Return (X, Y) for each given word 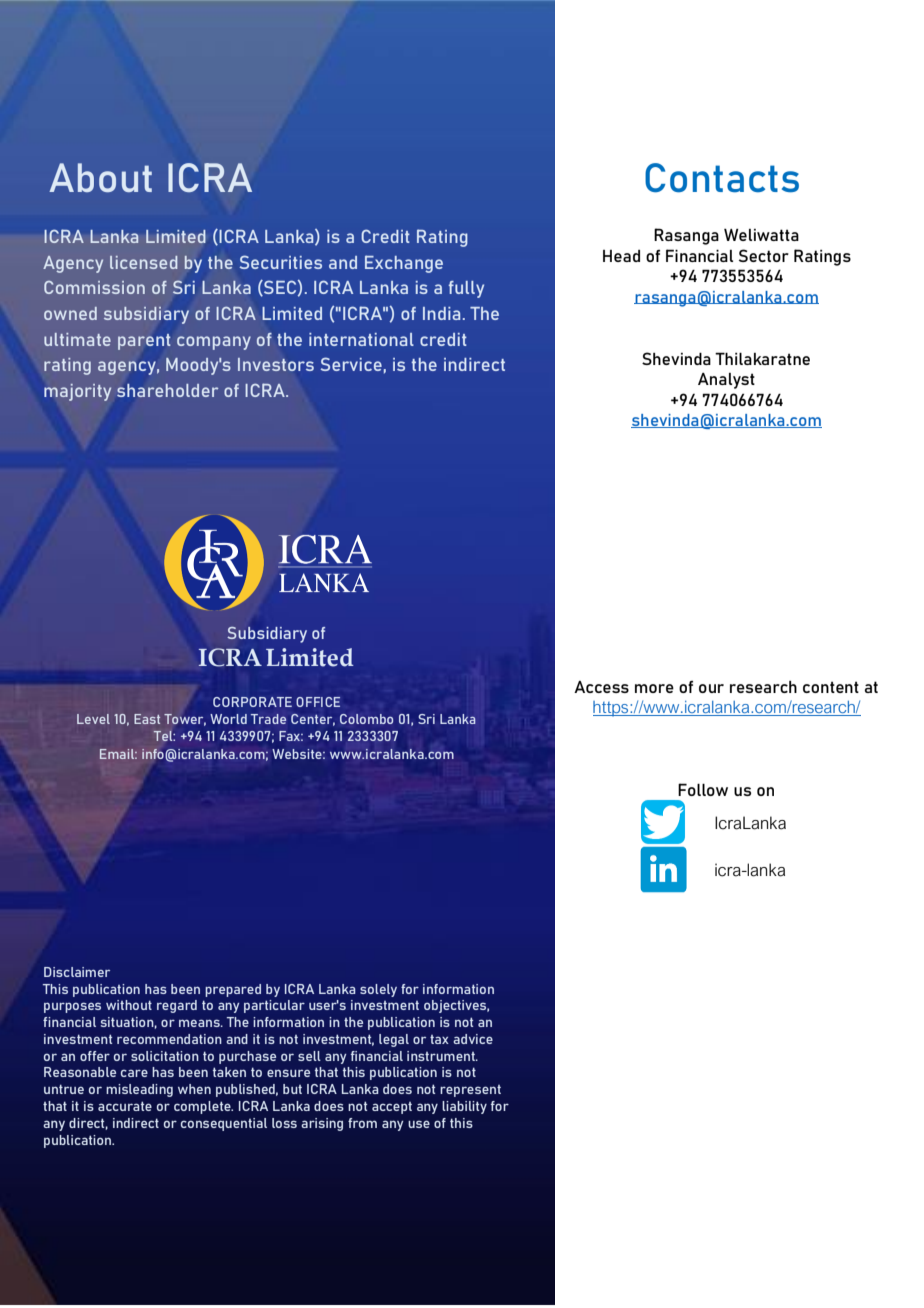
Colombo (366, 719)
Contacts (722, 178)
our (711, 688)
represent (470, 1091)
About (100, 177)
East (147, 719)
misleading (139, 1090)
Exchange (404, 264)
